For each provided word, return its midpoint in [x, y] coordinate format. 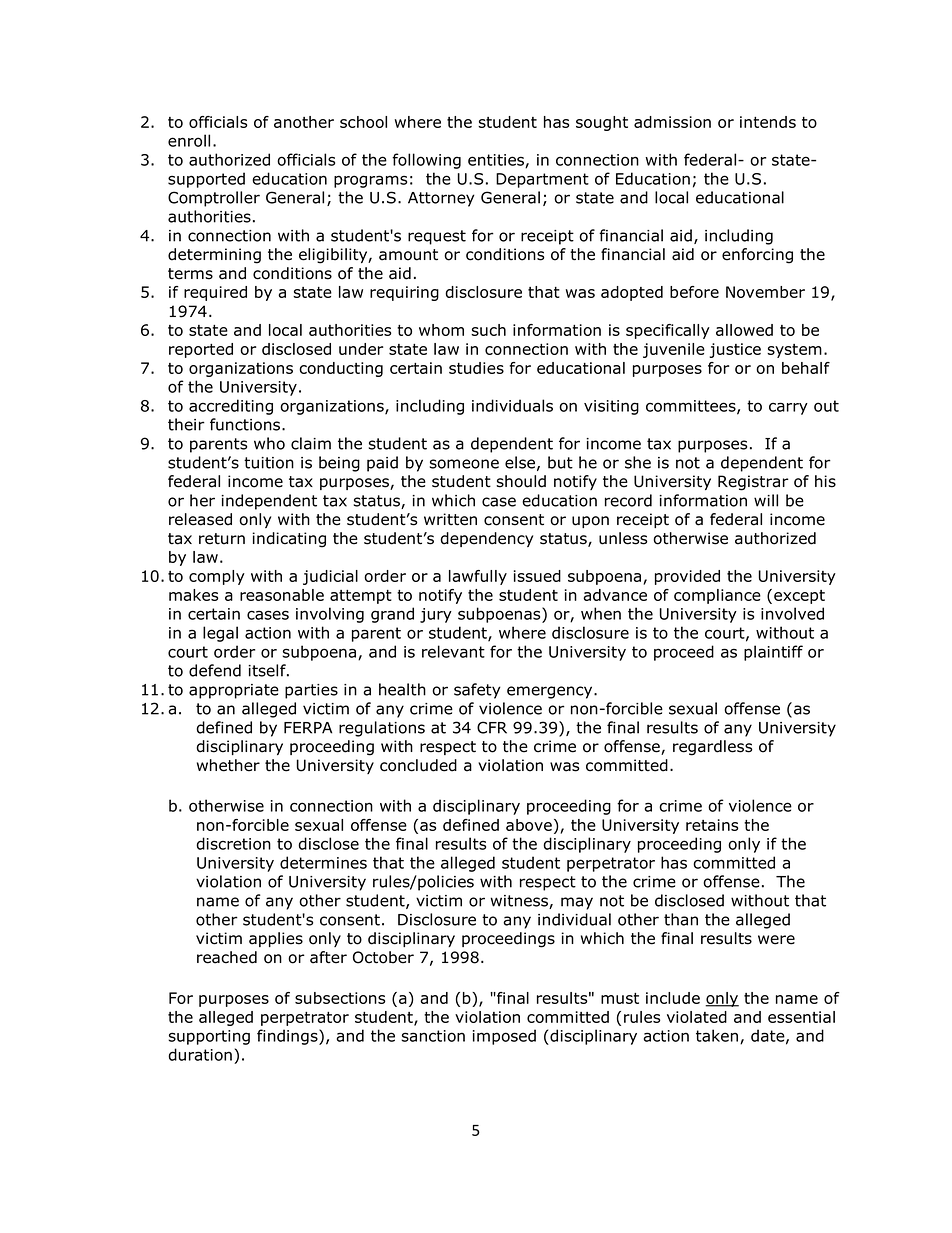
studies [476, 368]
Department [542, 180]
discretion [233, 843]
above [529, 825]
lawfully [478, 577]
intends [768, 122]
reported [201, 350]
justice [735, 350]
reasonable [282, 595]
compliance [717, 596]
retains [712, 825]
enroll [189, 140]
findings [288, 1037]
